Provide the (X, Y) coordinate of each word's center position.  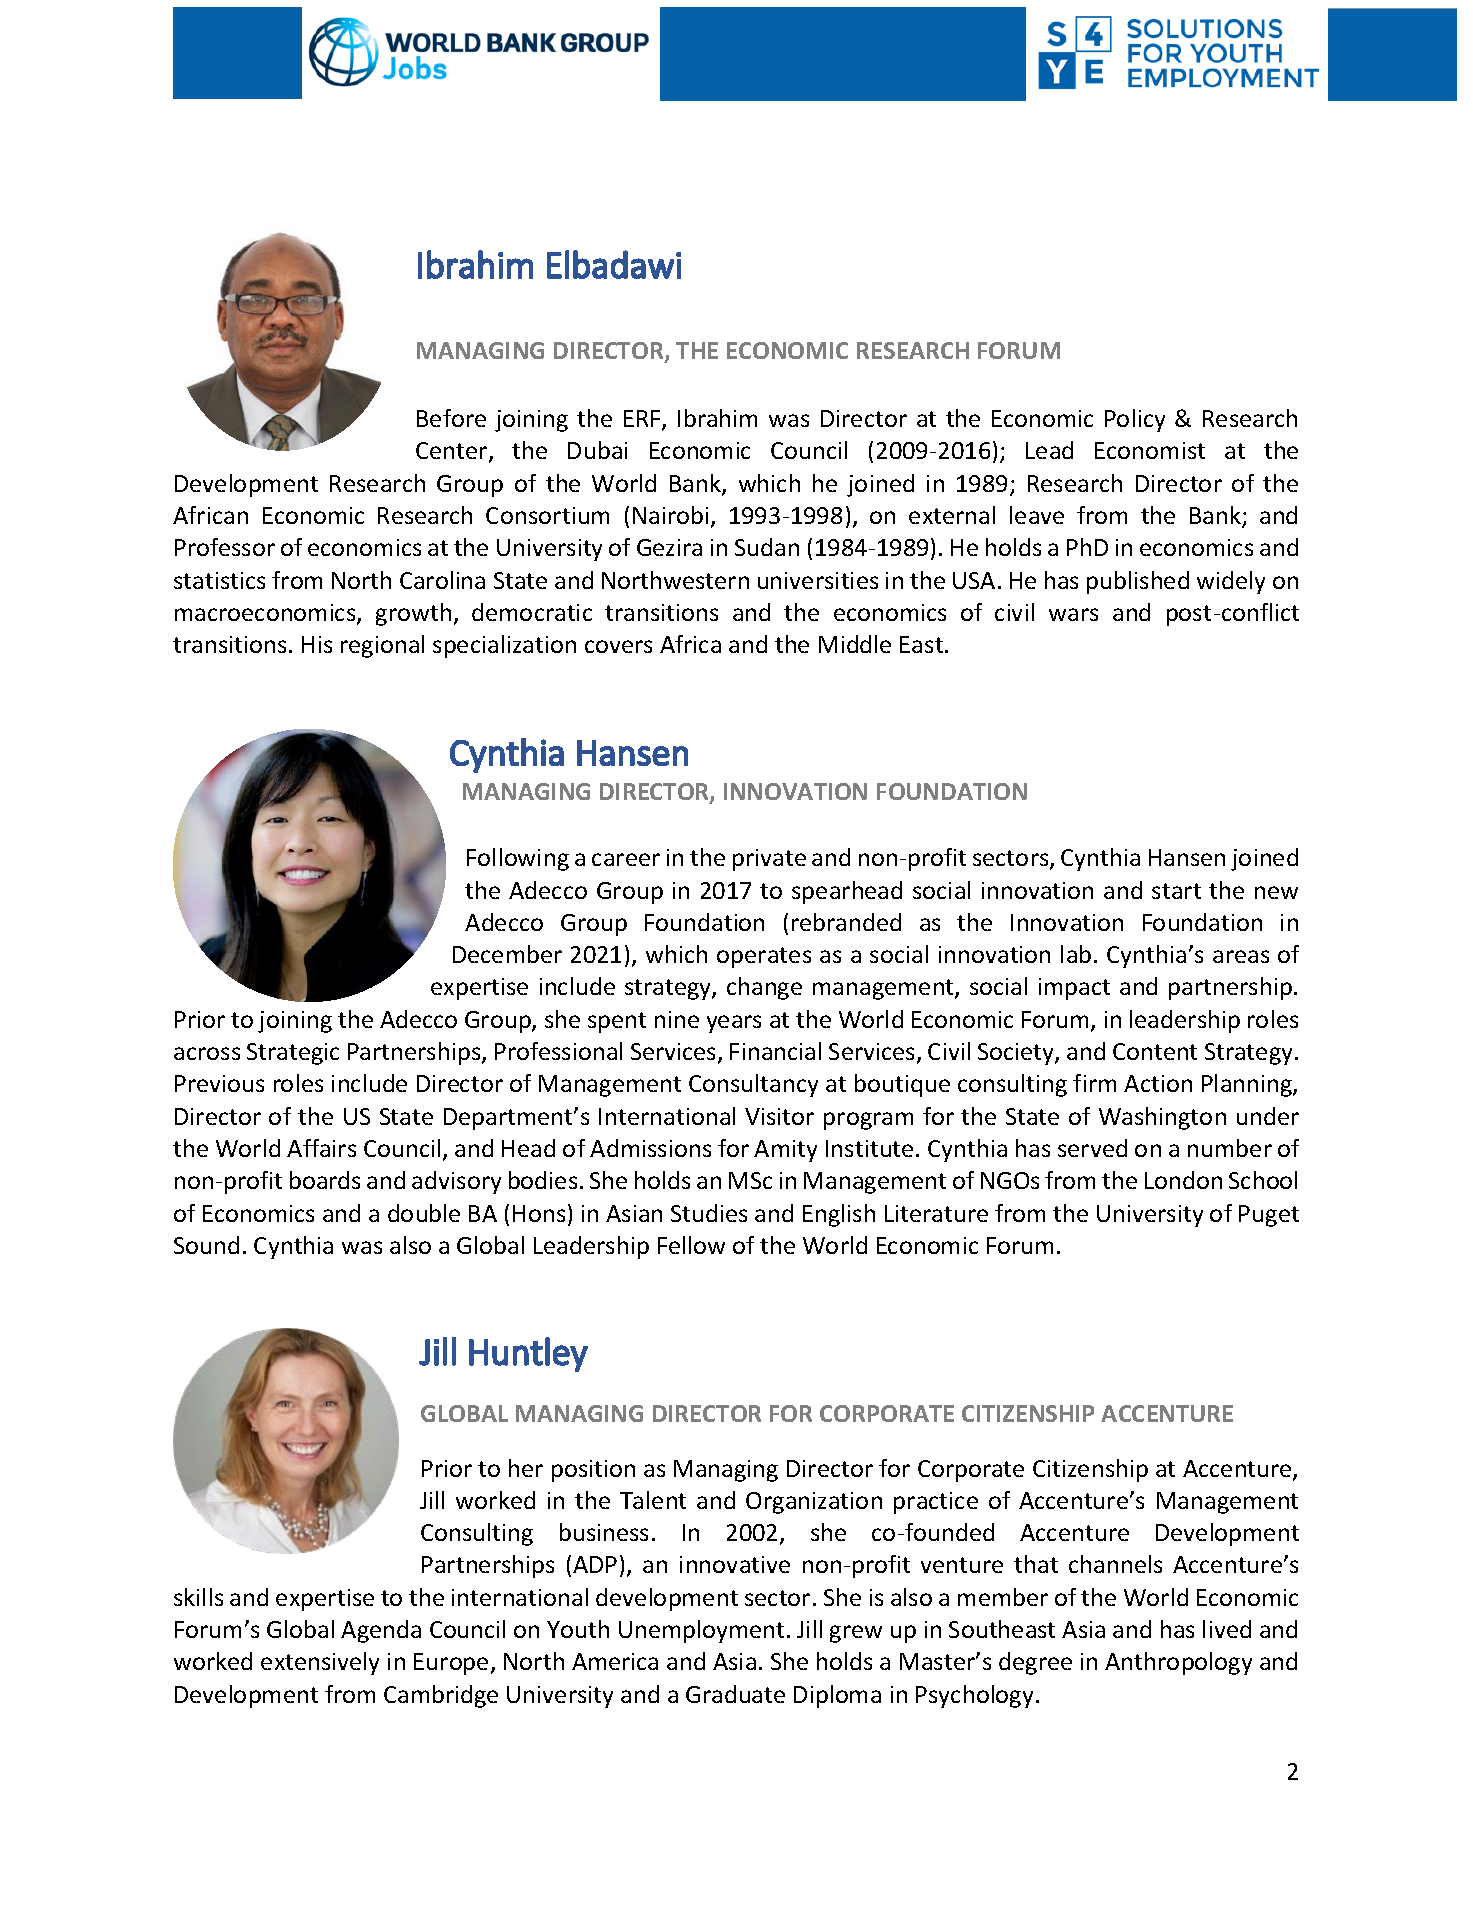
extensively (320, 1663)
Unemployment (701, 1631)
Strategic (293, 1054)
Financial (775, 1051)
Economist (1150, 450)
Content (1155, 1051)
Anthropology (1178, 1663)
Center (453, 452)
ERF (643, 420)
